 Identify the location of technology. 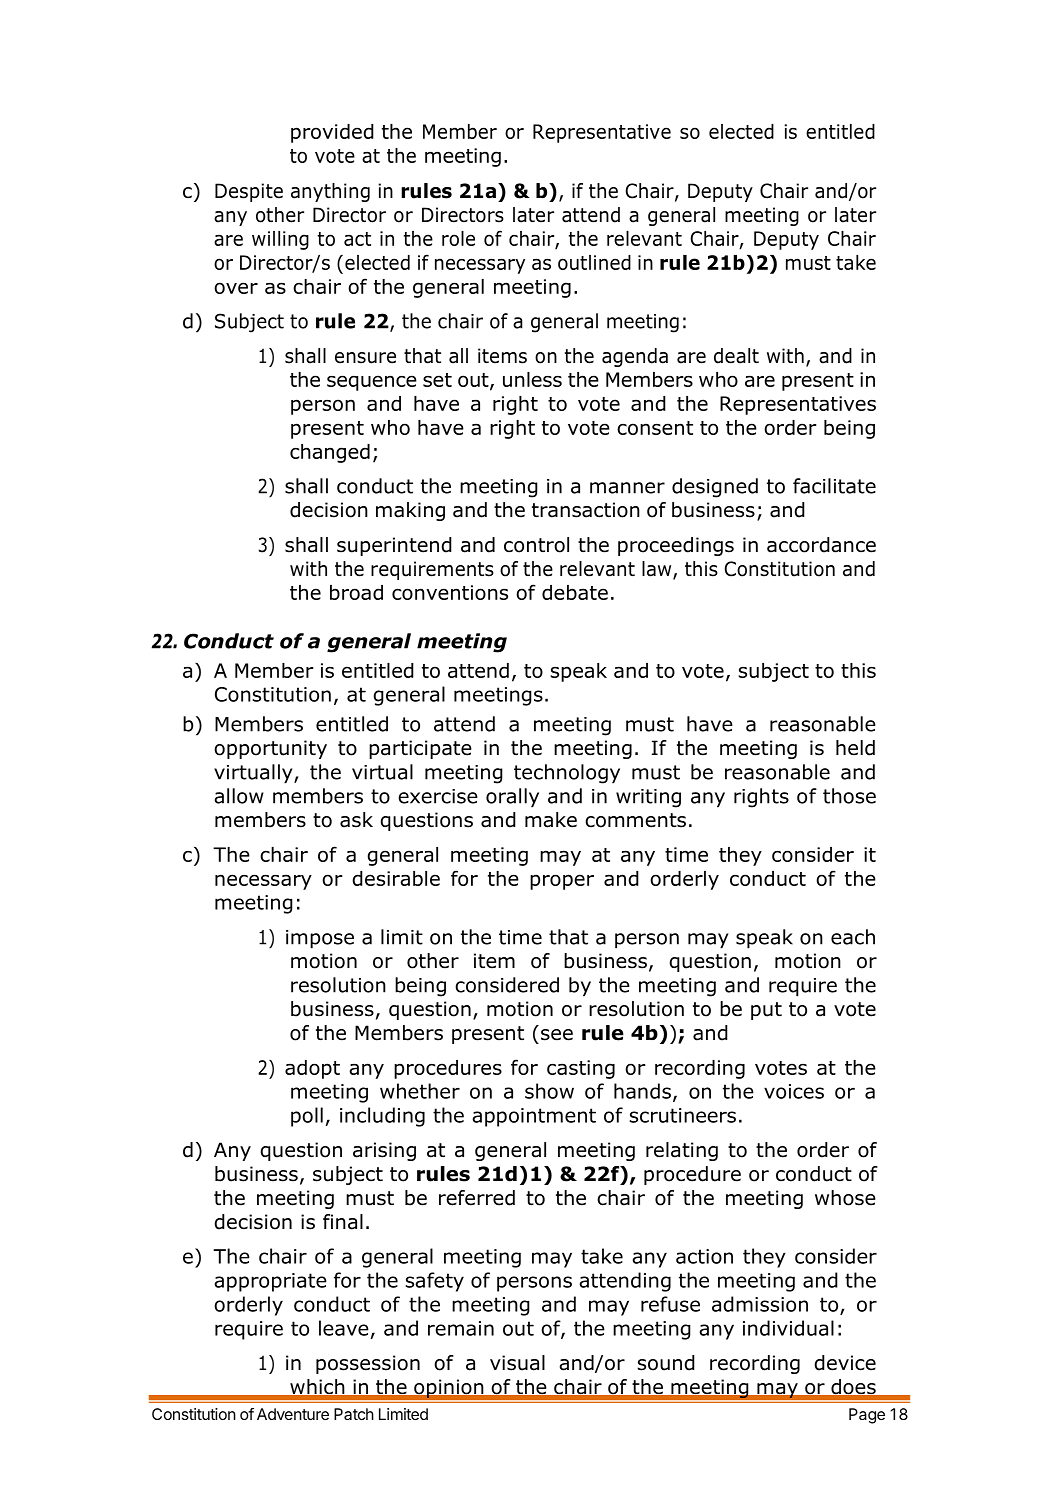
(567, 774).
